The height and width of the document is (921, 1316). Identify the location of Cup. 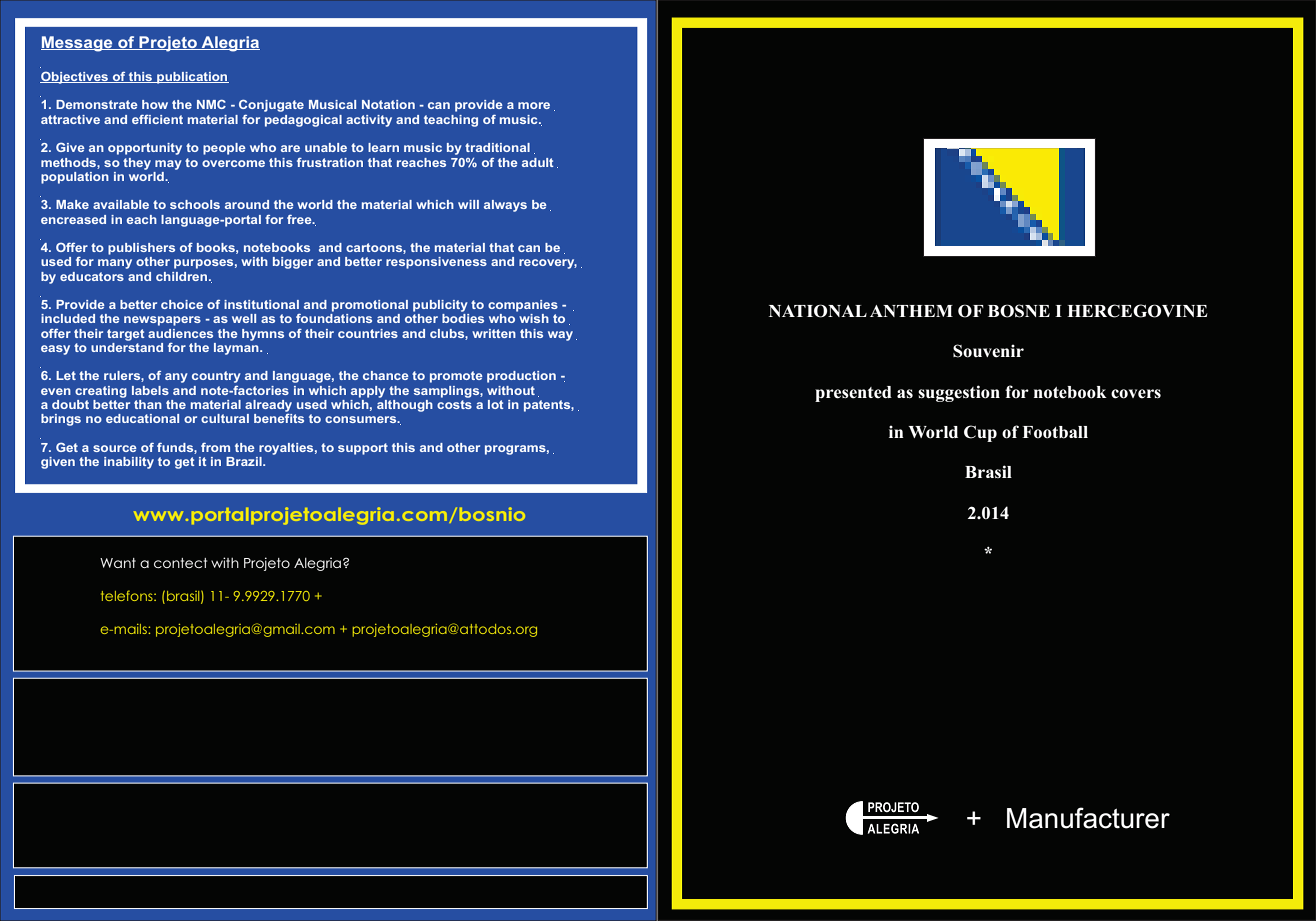
(980, 433).
